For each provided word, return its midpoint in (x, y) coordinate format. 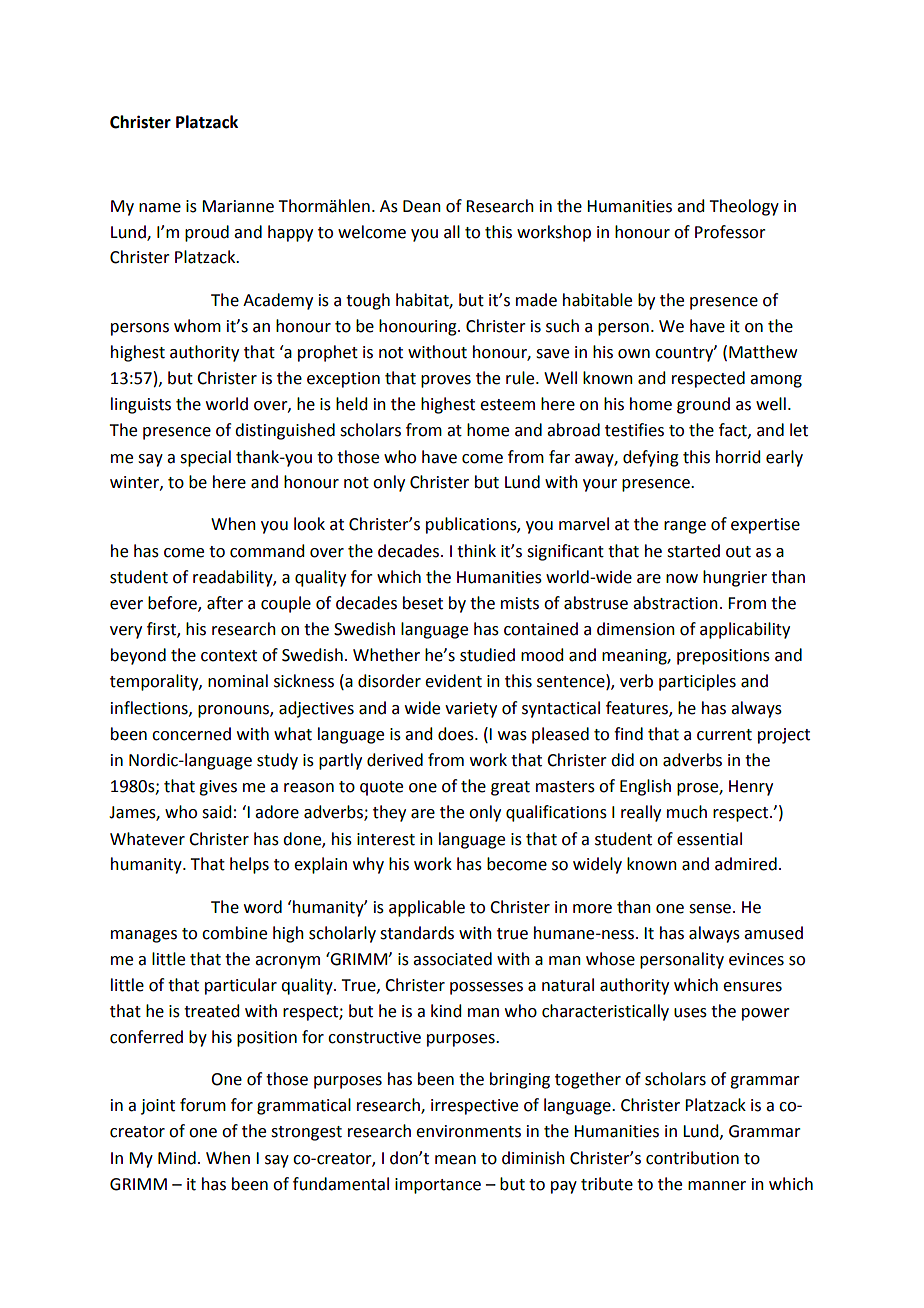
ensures (752, 987)
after (225, 603)
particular (241, 986)
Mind (177, 1158)
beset (423, 603)
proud (207, 233)
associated (452, 959)
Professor (730, 232)
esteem (507, 405)
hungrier (735, 578)
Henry (751, 788)
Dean (422, 206)
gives (218, 788)
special (205, 458)
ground (703, 405)
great (510, 788)
